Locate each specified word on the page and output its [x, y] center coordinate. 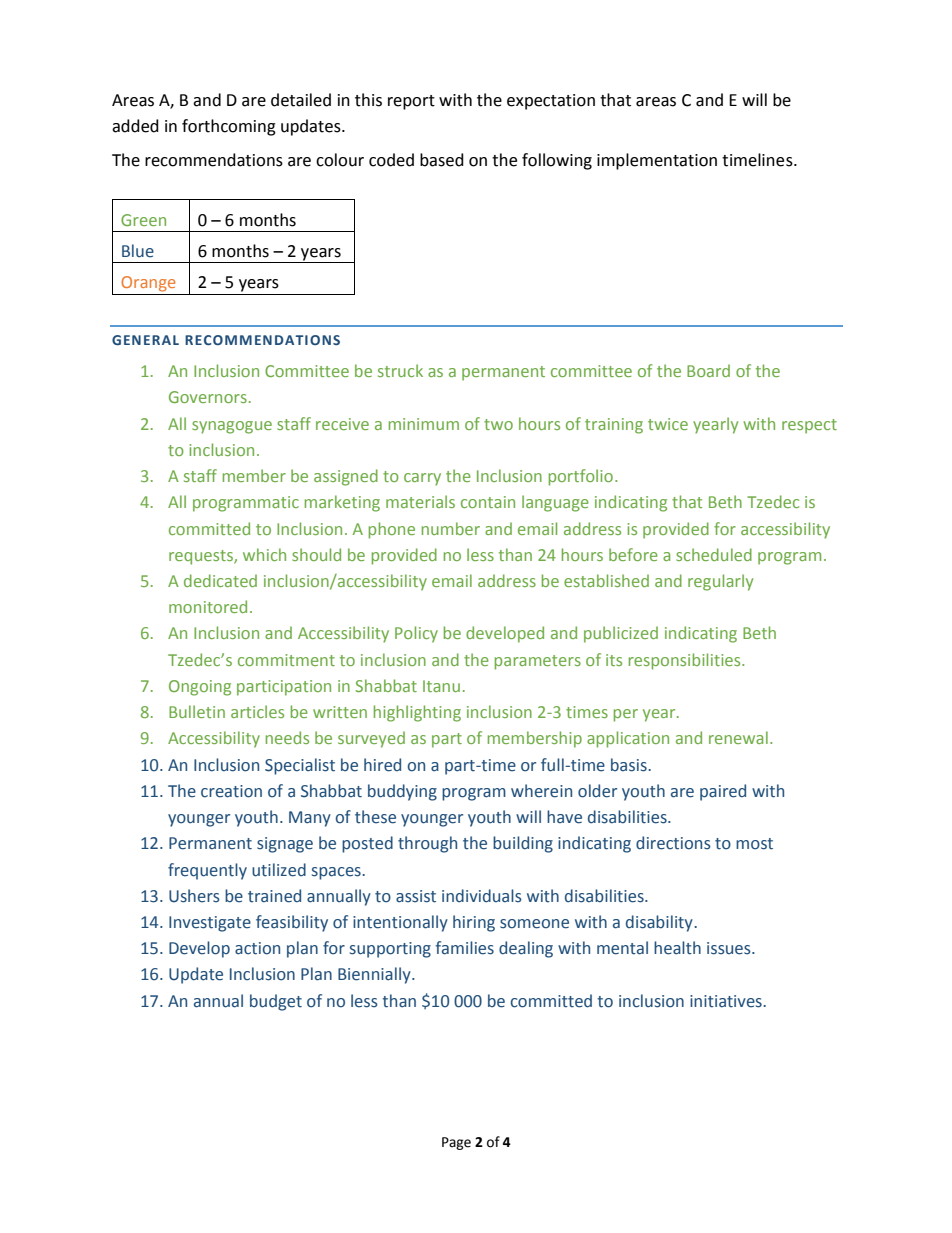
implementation [657, 161]
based [442, 160]
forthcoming [229, 127]
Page [456, 1143]
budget [276, 1002]
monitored [208, 606]
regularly [720, 582]
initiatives [727, 1001]
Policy [416, 634]
